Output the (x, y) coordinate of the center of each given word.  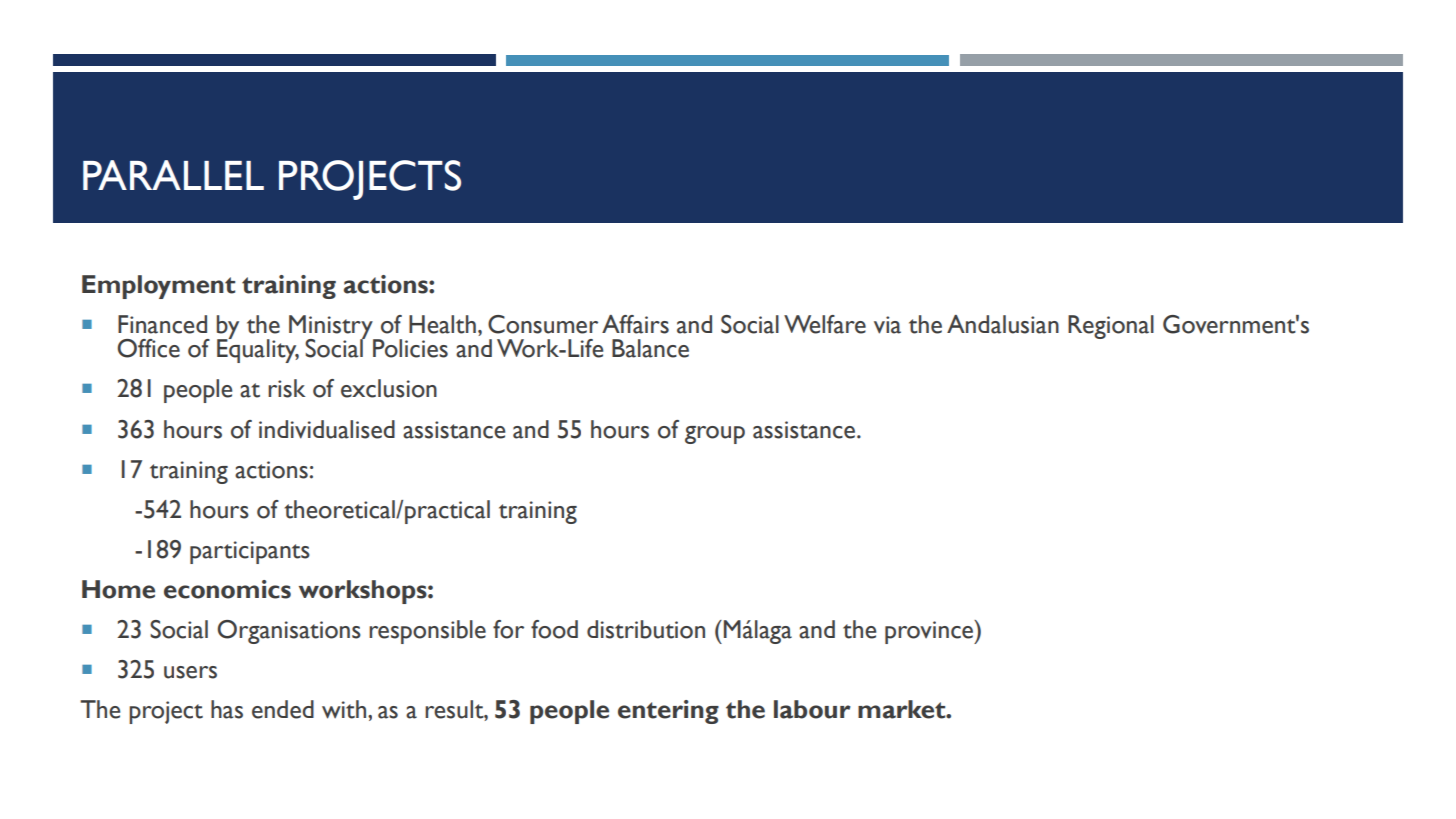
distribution (646, 629)
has (227, 709)
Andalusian (1003, 324)
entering (668, 712)
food (554, 629)
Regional (1111, 327)
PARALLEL (173, 175)
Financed (162, 324)
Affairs (635, 324)
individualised (327, 429)
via (887, 325)
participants (250, 552)
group (715, 435)
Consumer (543, 324)
